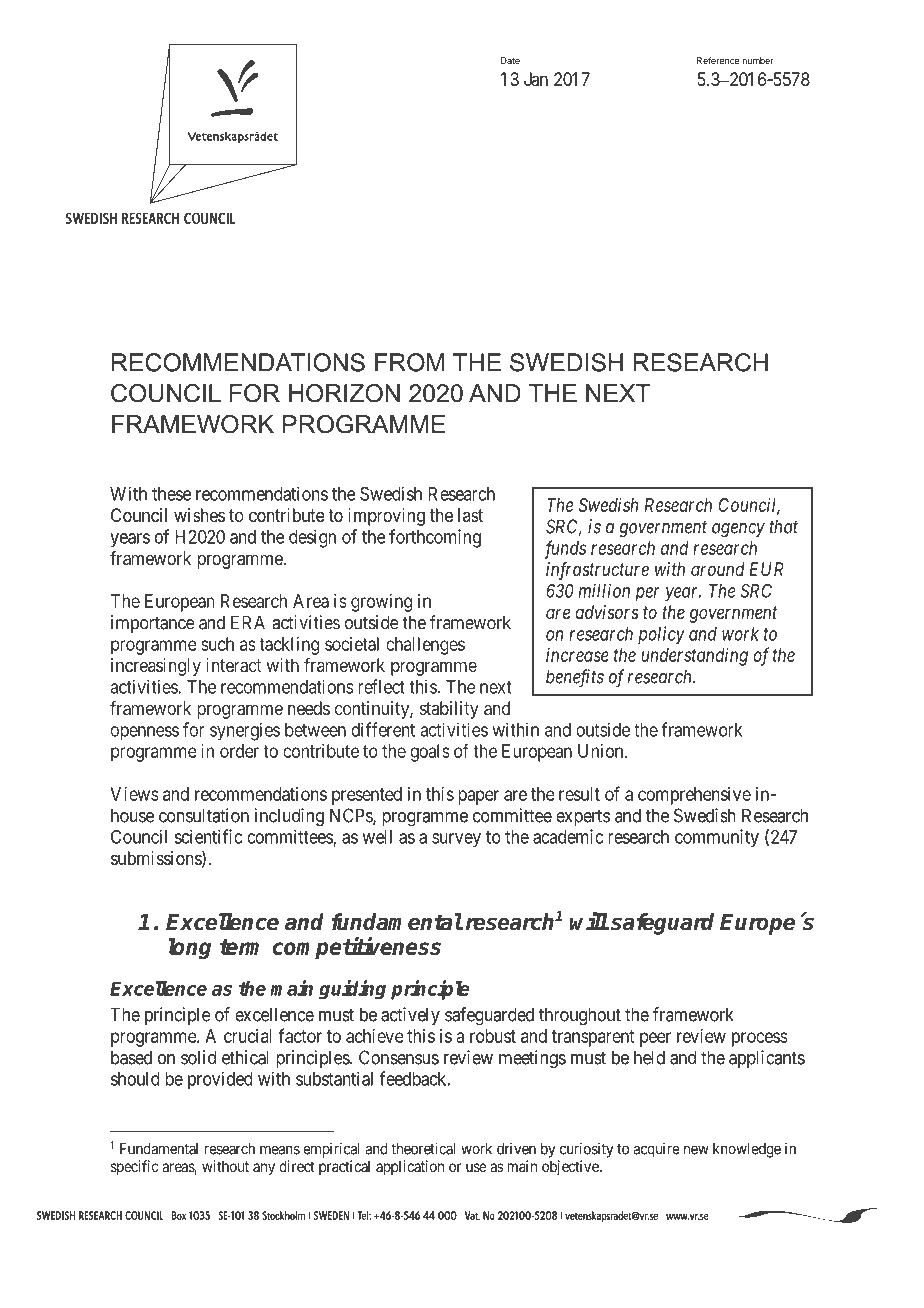  What do you see at coordinates (470, 515) in the document?
I see `last` at bounding box center [470, 515].
